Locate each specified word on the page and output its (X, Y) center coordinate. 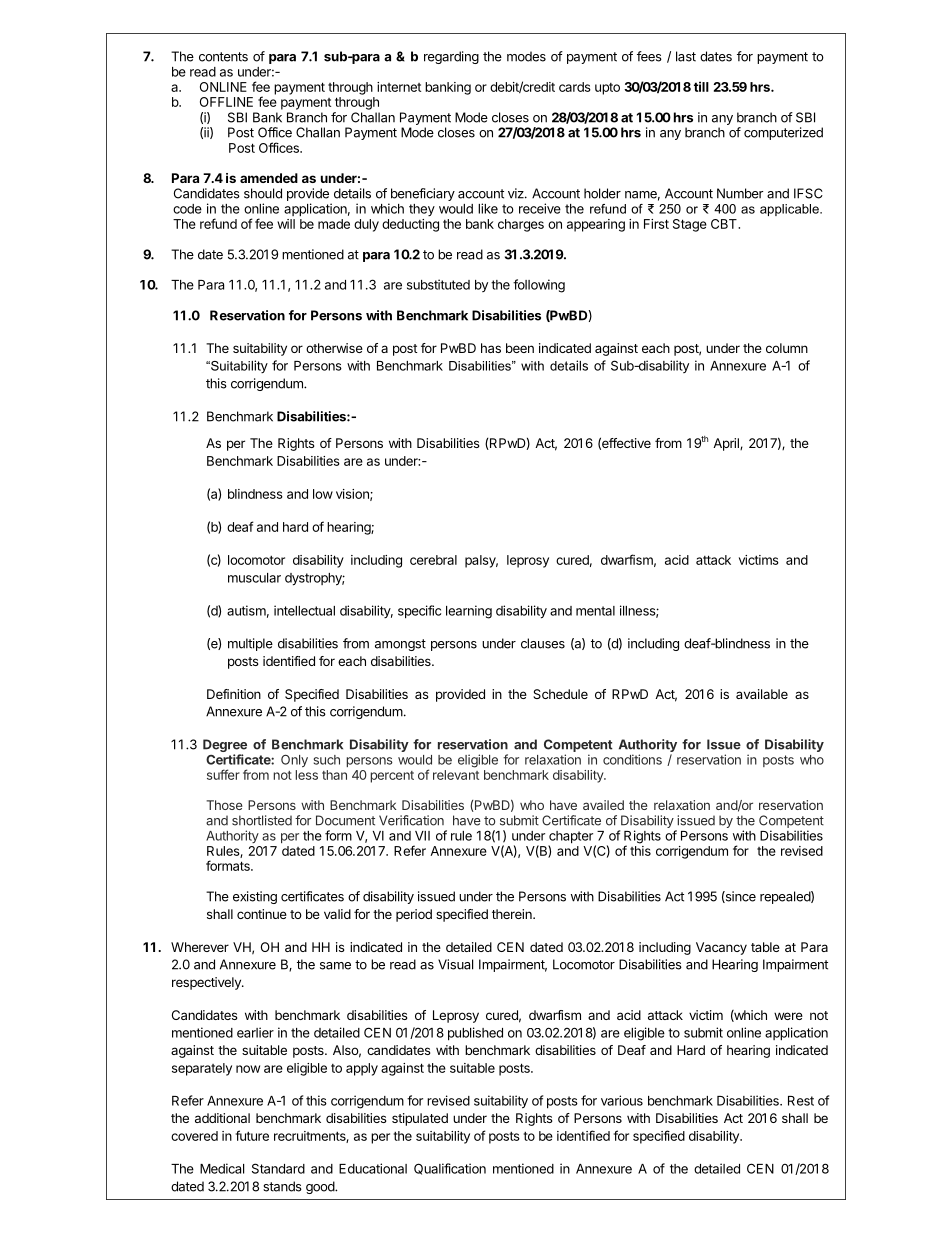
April (727, 444)
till (701, 86)
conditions (632, 759)
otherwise (334, 348)
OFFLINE (226, 102)
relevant (456, 775)
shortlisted (262, 820)
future (252, 1135)
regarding (451, 57)
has (491, 348)
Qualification (450, 1169)
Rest (801, 1101)
